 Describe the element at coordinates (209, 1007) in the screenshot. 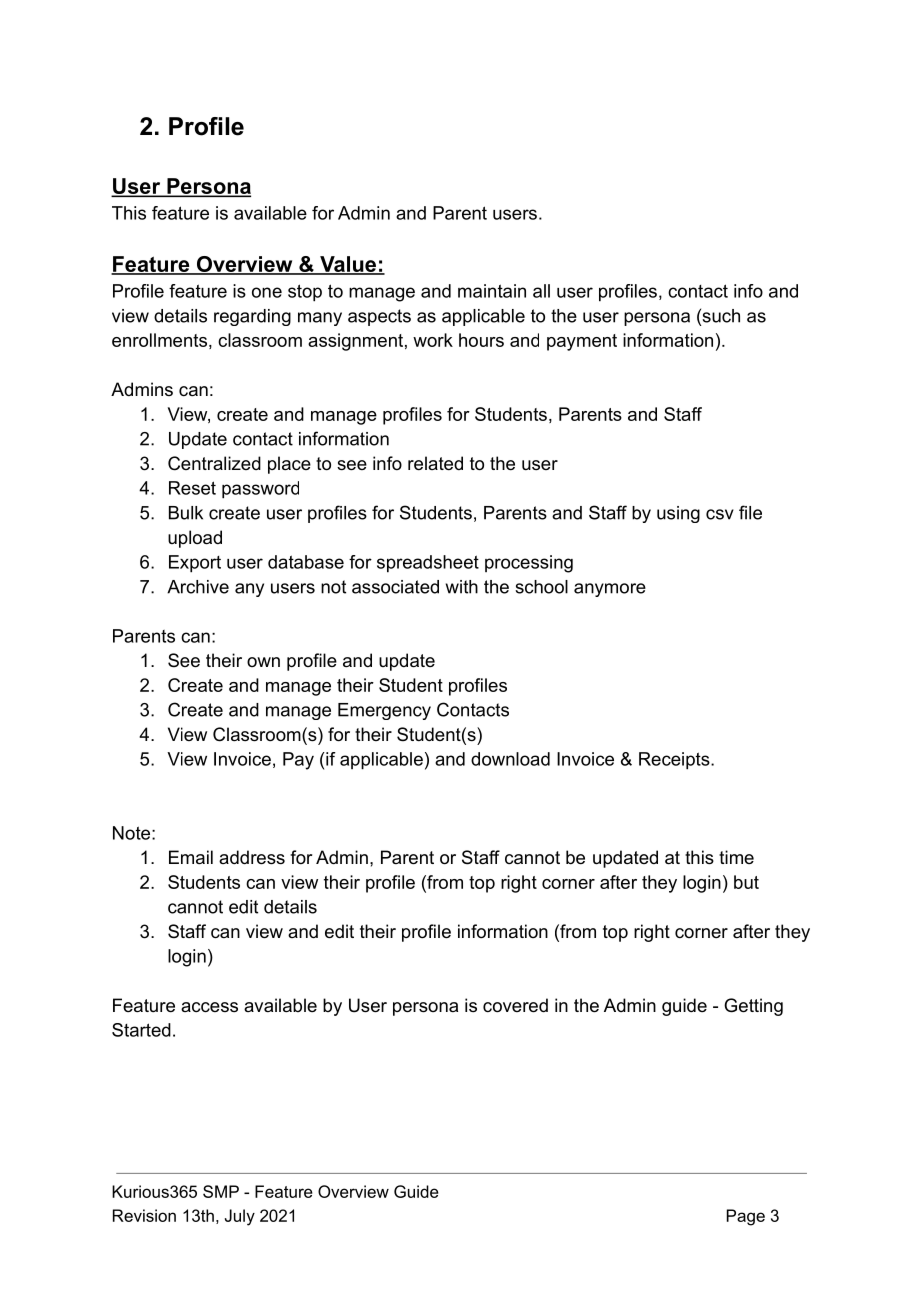

I see `access` at that location.
